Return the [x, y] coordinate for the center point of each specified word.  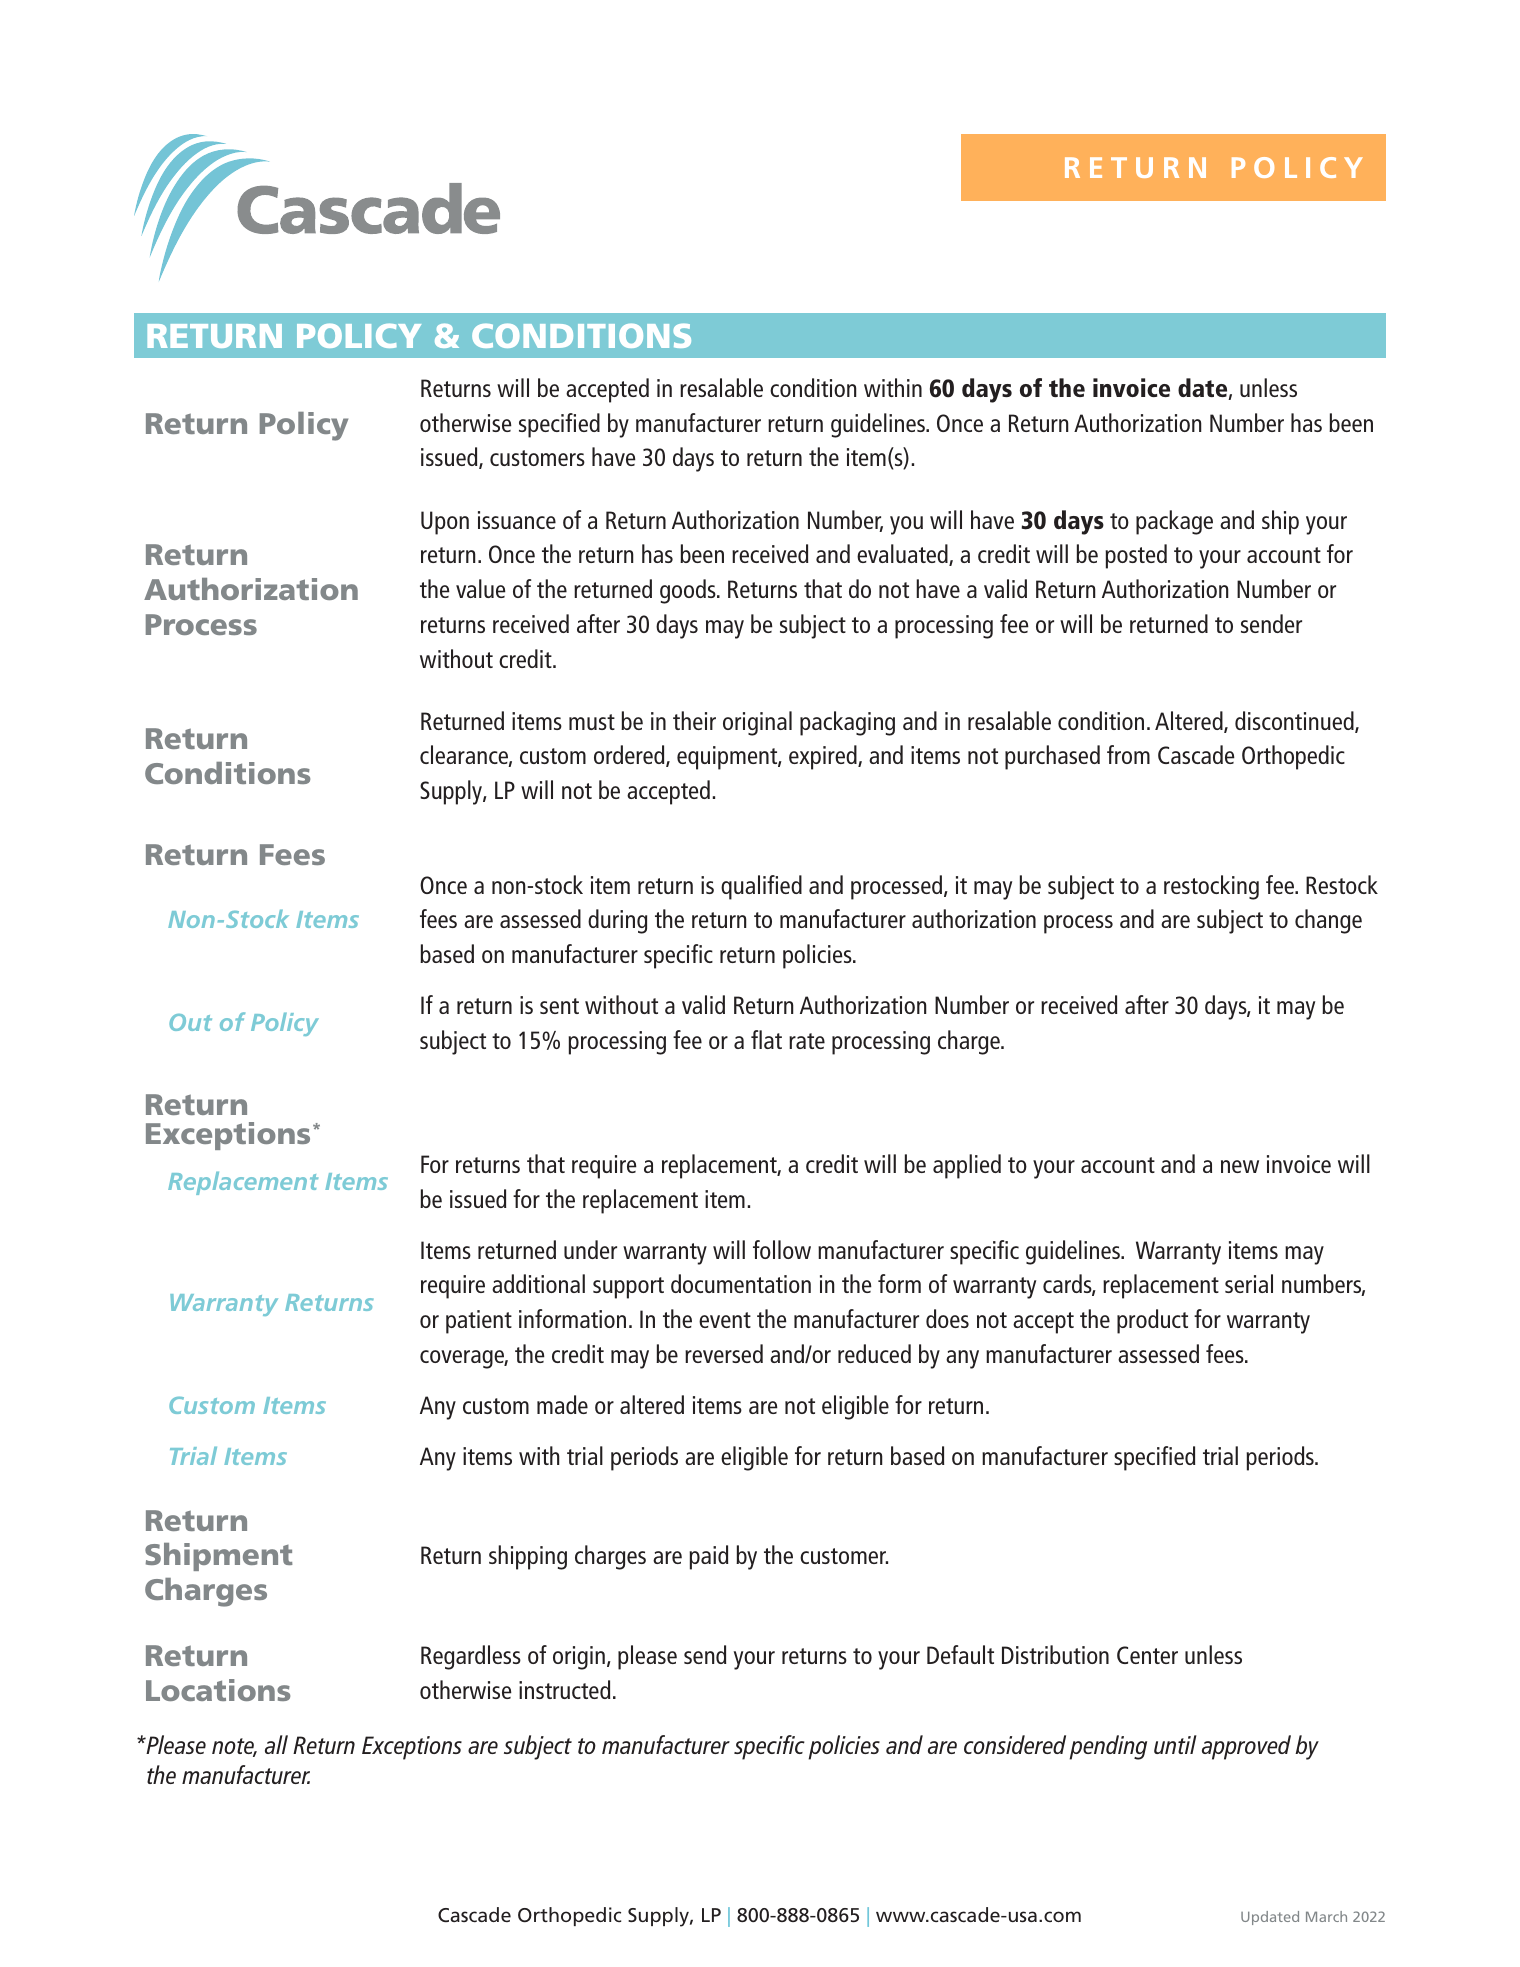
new [1240, 1166]
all [276, 1744]
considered [1015, 1744]
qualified [761, 887]
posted [1136, 556]
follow [782, 1249]
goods [689, 591]
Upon [445, 523]
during [617, 921]
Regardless [471, 1657]
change [1328, 921]
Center [1147, 1655]
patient [479, 1322]
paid [708, 1557]
